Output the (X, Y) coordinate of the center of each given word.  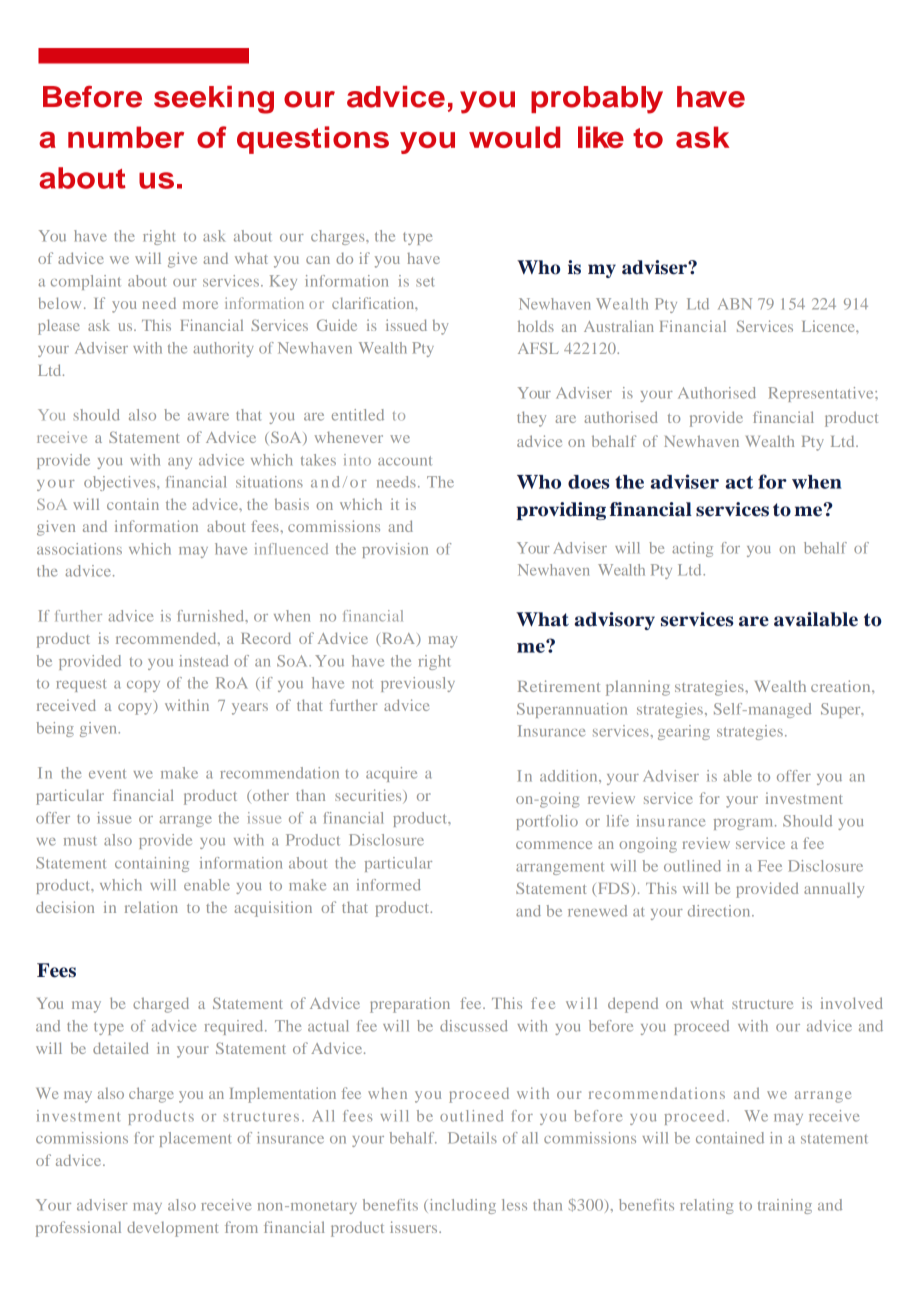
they (531, 419)
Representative (822, 394)
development (172, 1229)
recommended (167, 638)
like (601, 137)
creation (842, 686)
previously (418, 684)
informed (389, 885)
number (126, 137)
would (514, 137)
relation (151, 907)
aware (208, 417)
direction (720, 911)
